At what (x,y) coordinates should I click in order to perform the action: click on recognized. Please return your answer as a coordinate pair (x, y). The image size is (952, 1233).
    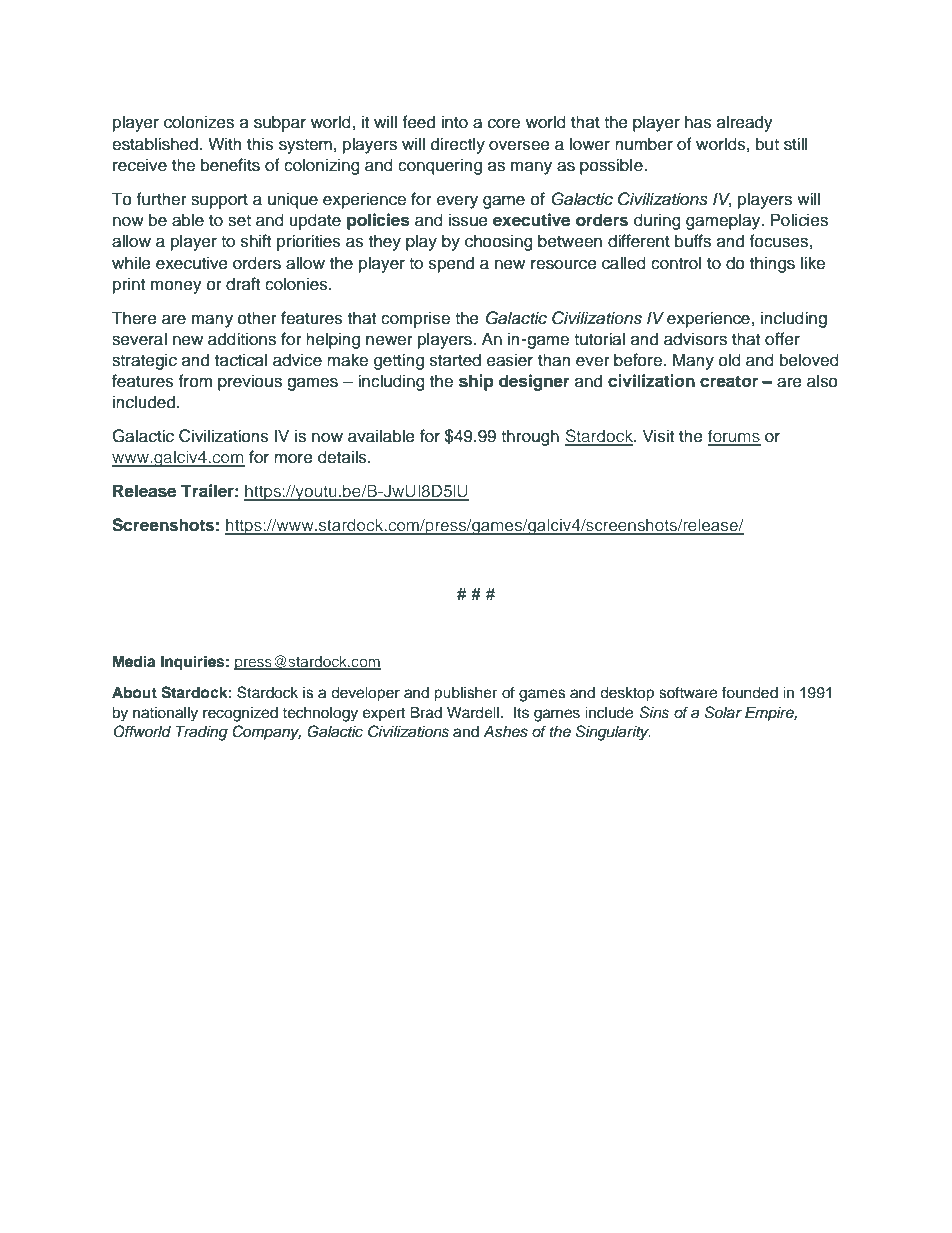
    Looking at the image, I should click on (240, 714).
